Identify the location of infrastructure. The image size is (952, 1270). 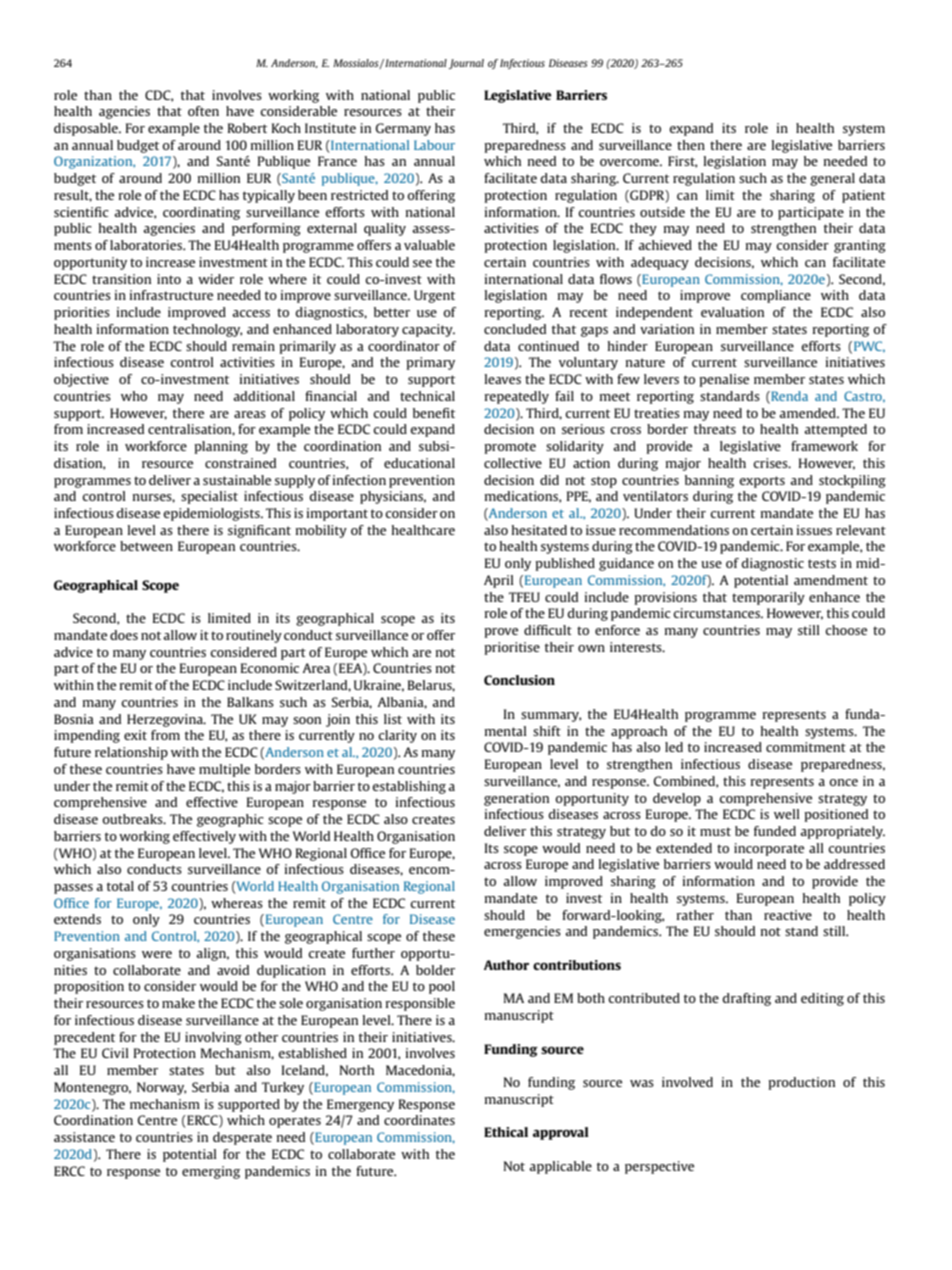
(171, 295).
